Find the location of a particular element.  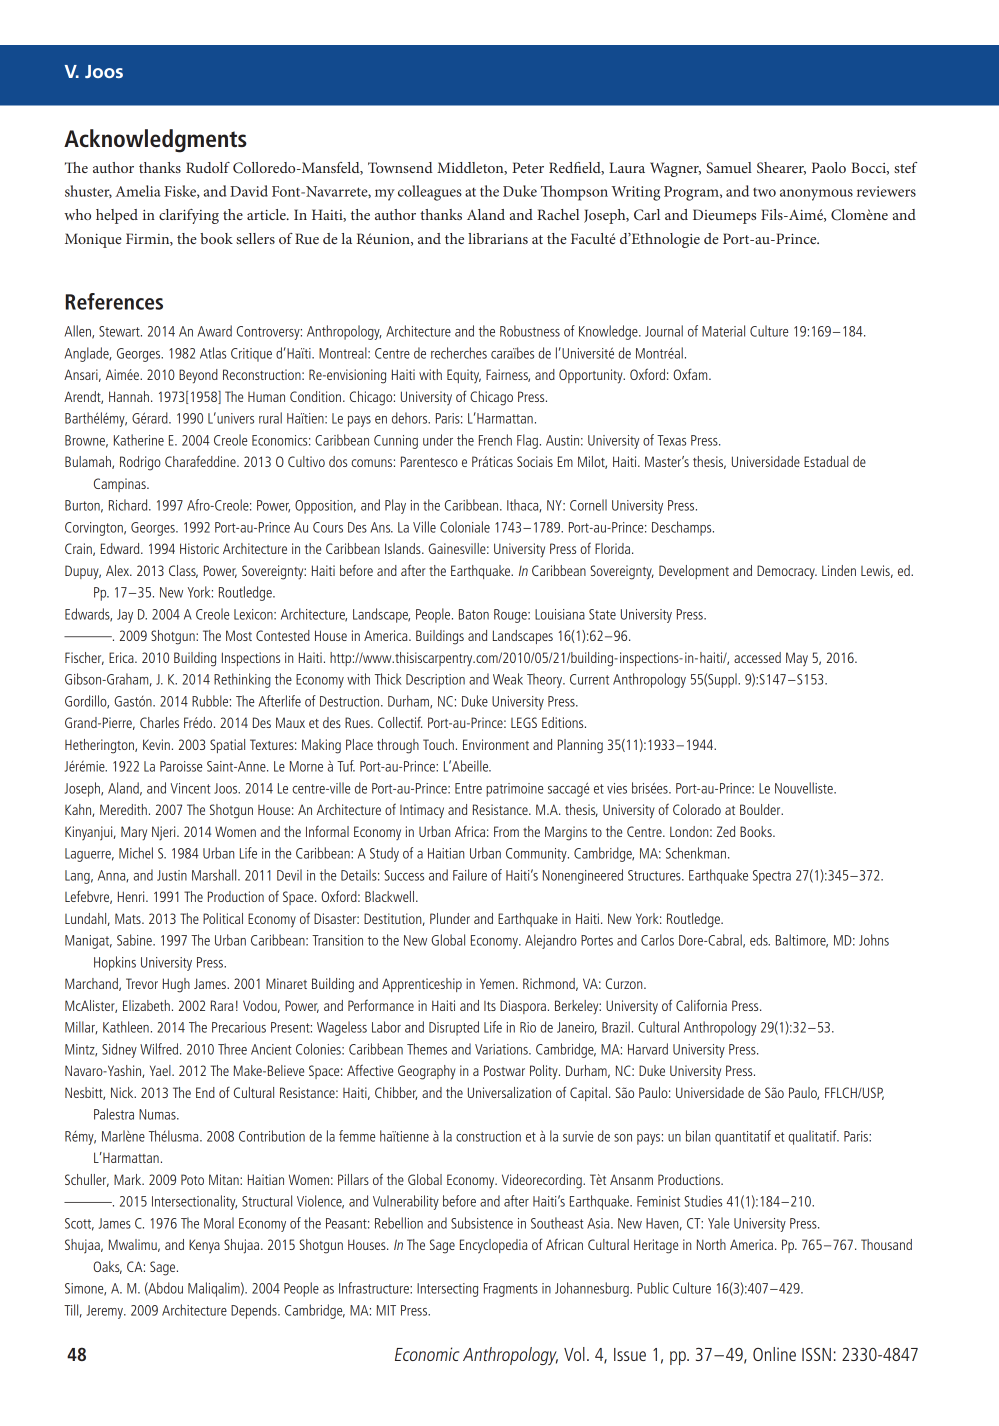

Jeremy is located at coordinates (106, 1312).
